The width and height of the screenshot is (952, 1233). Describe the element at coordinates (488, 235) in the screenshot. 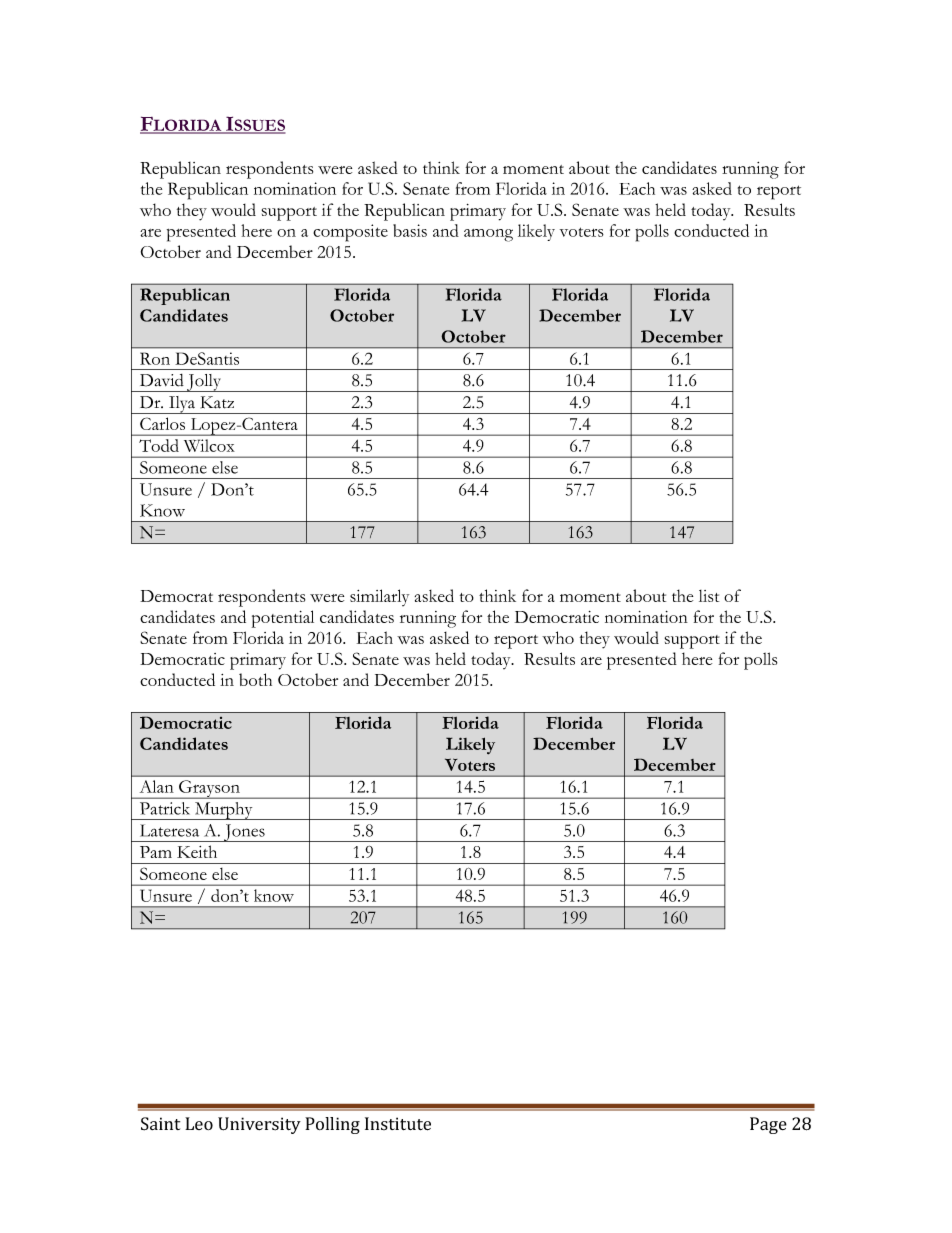

I see `among` at that location.
